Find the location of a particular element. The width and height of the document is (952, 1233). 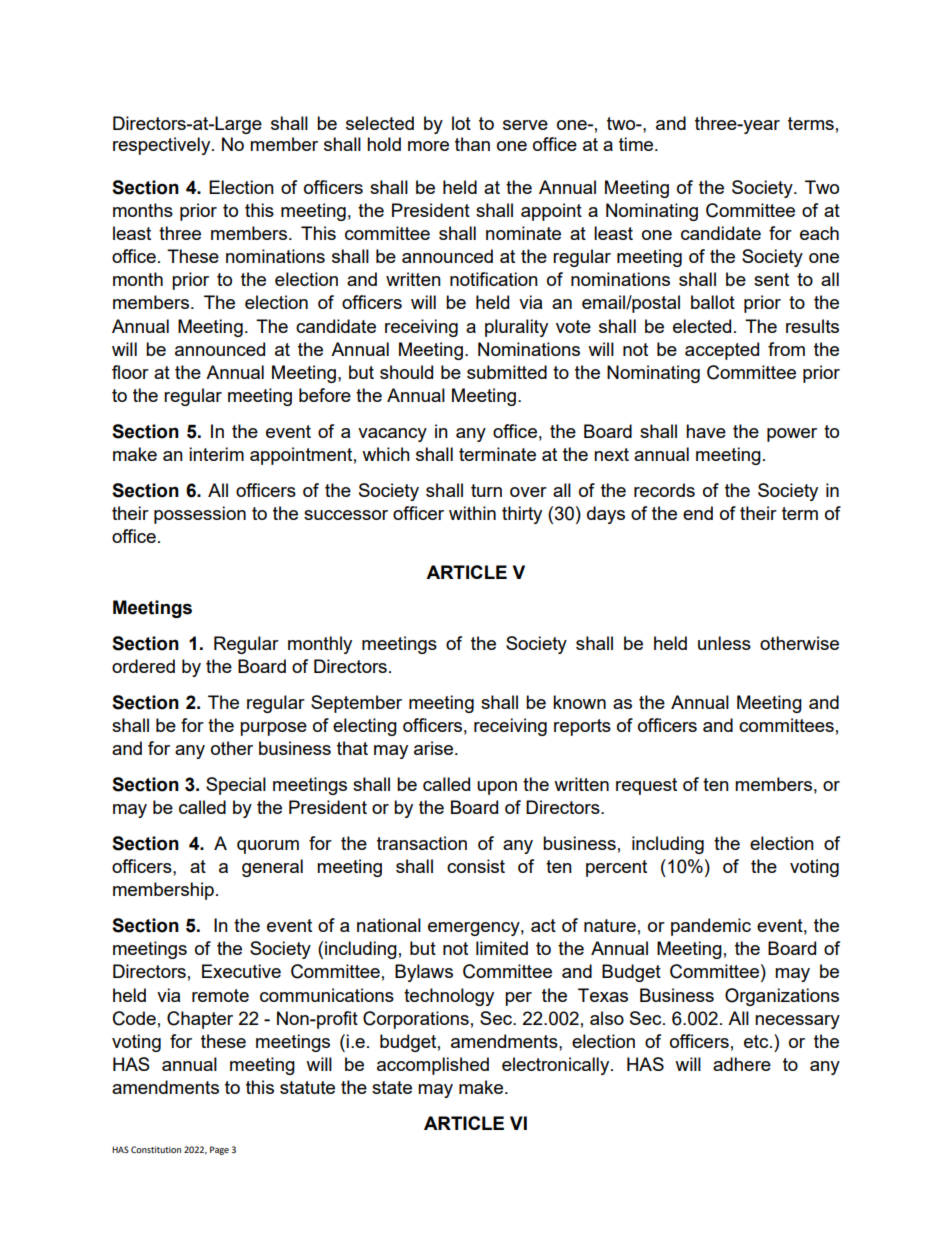

time is located at coordinates (637, 144).
